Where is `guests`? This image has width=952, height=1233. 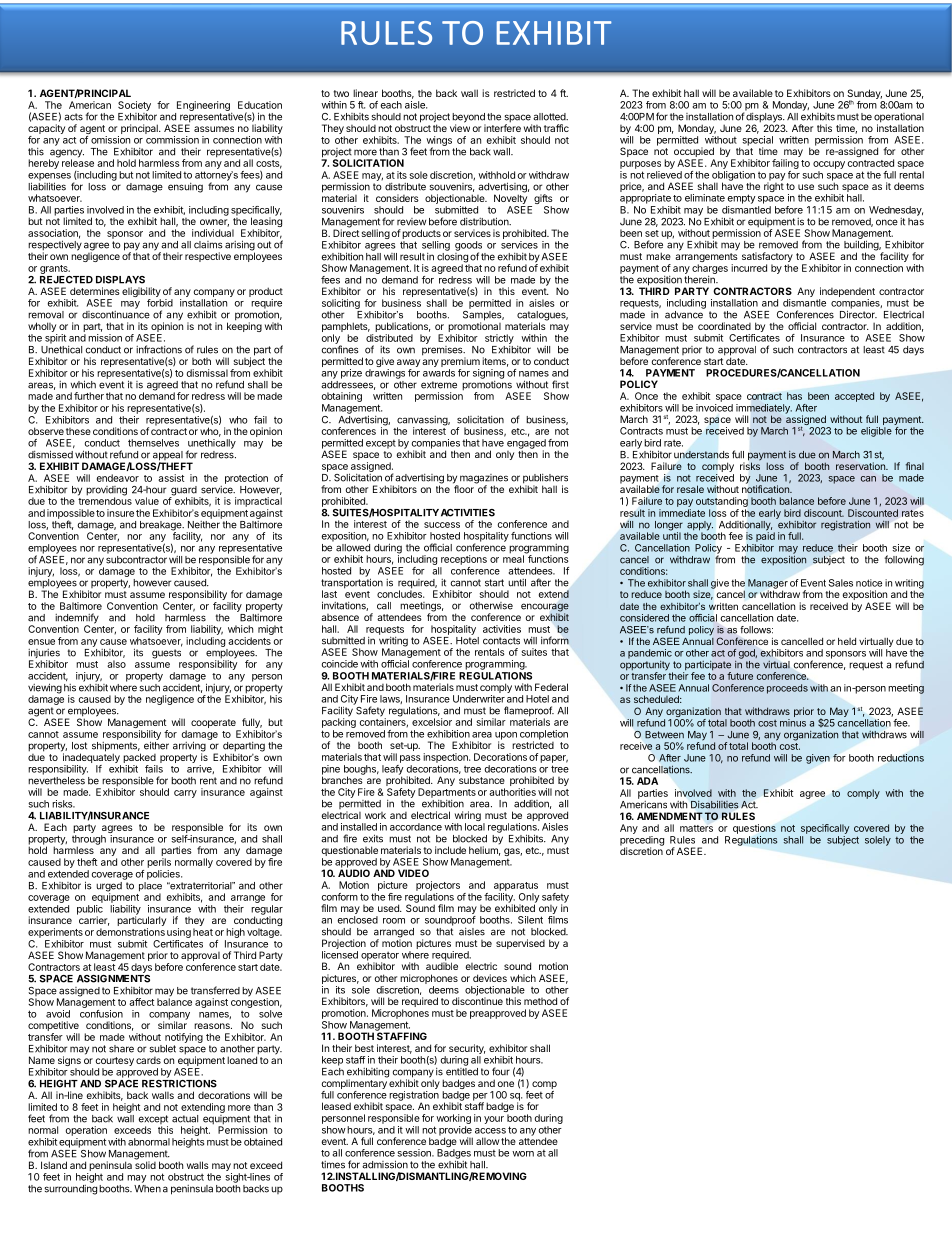 guests is located at coordinates (166, 654).
